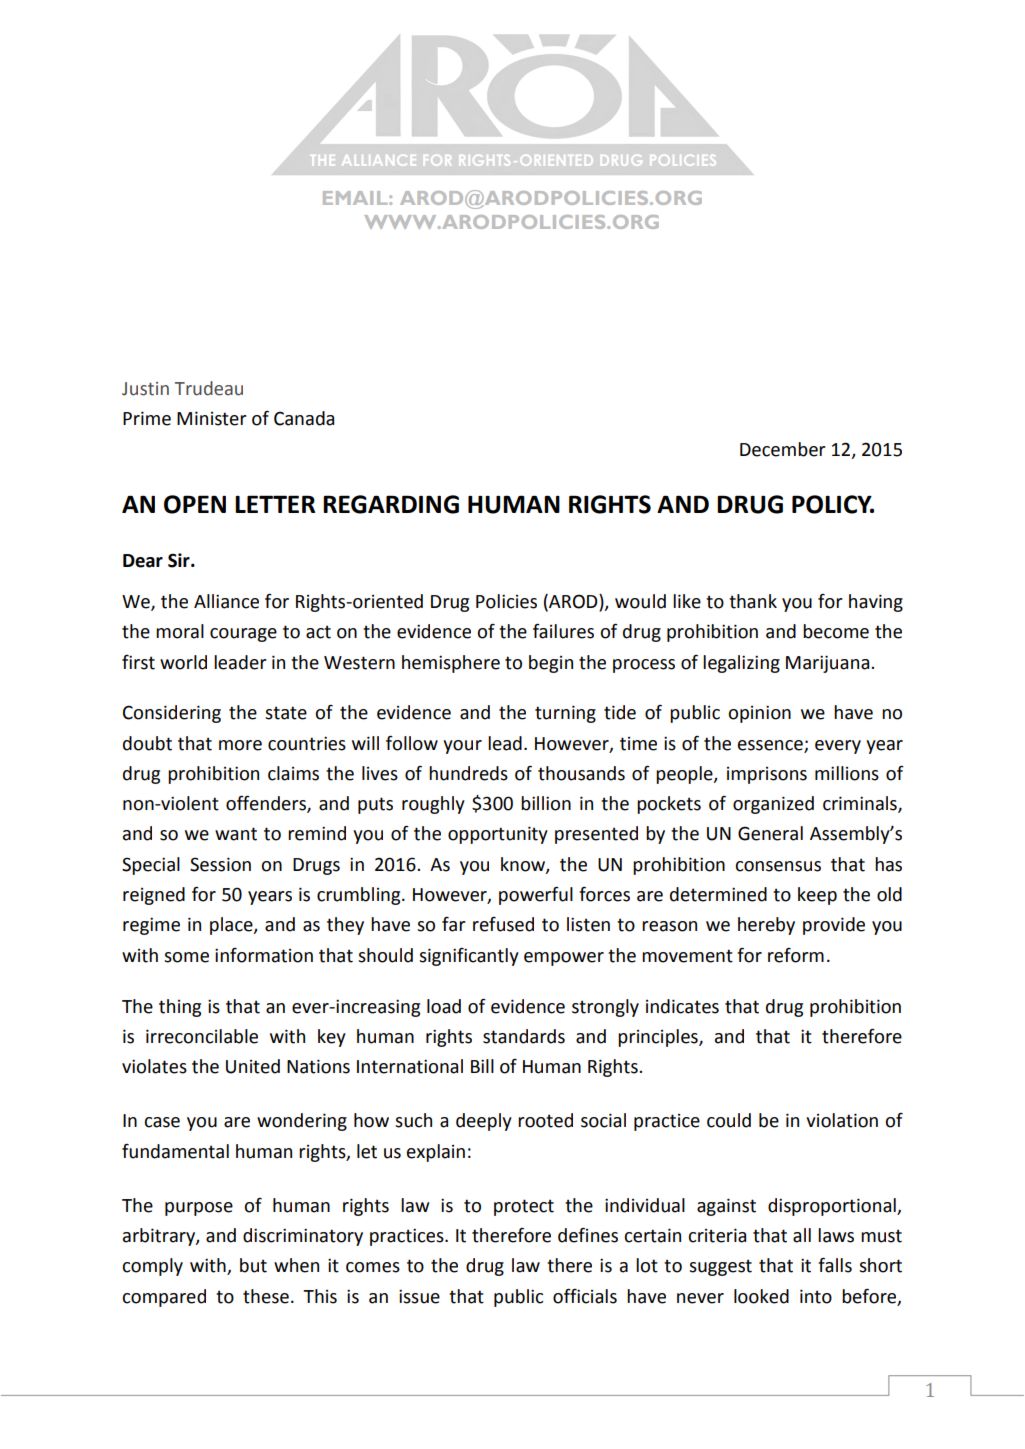 The width and height of the screenshot is (1025, 1449). I want to click on REGARDING, so click(391, 504).
